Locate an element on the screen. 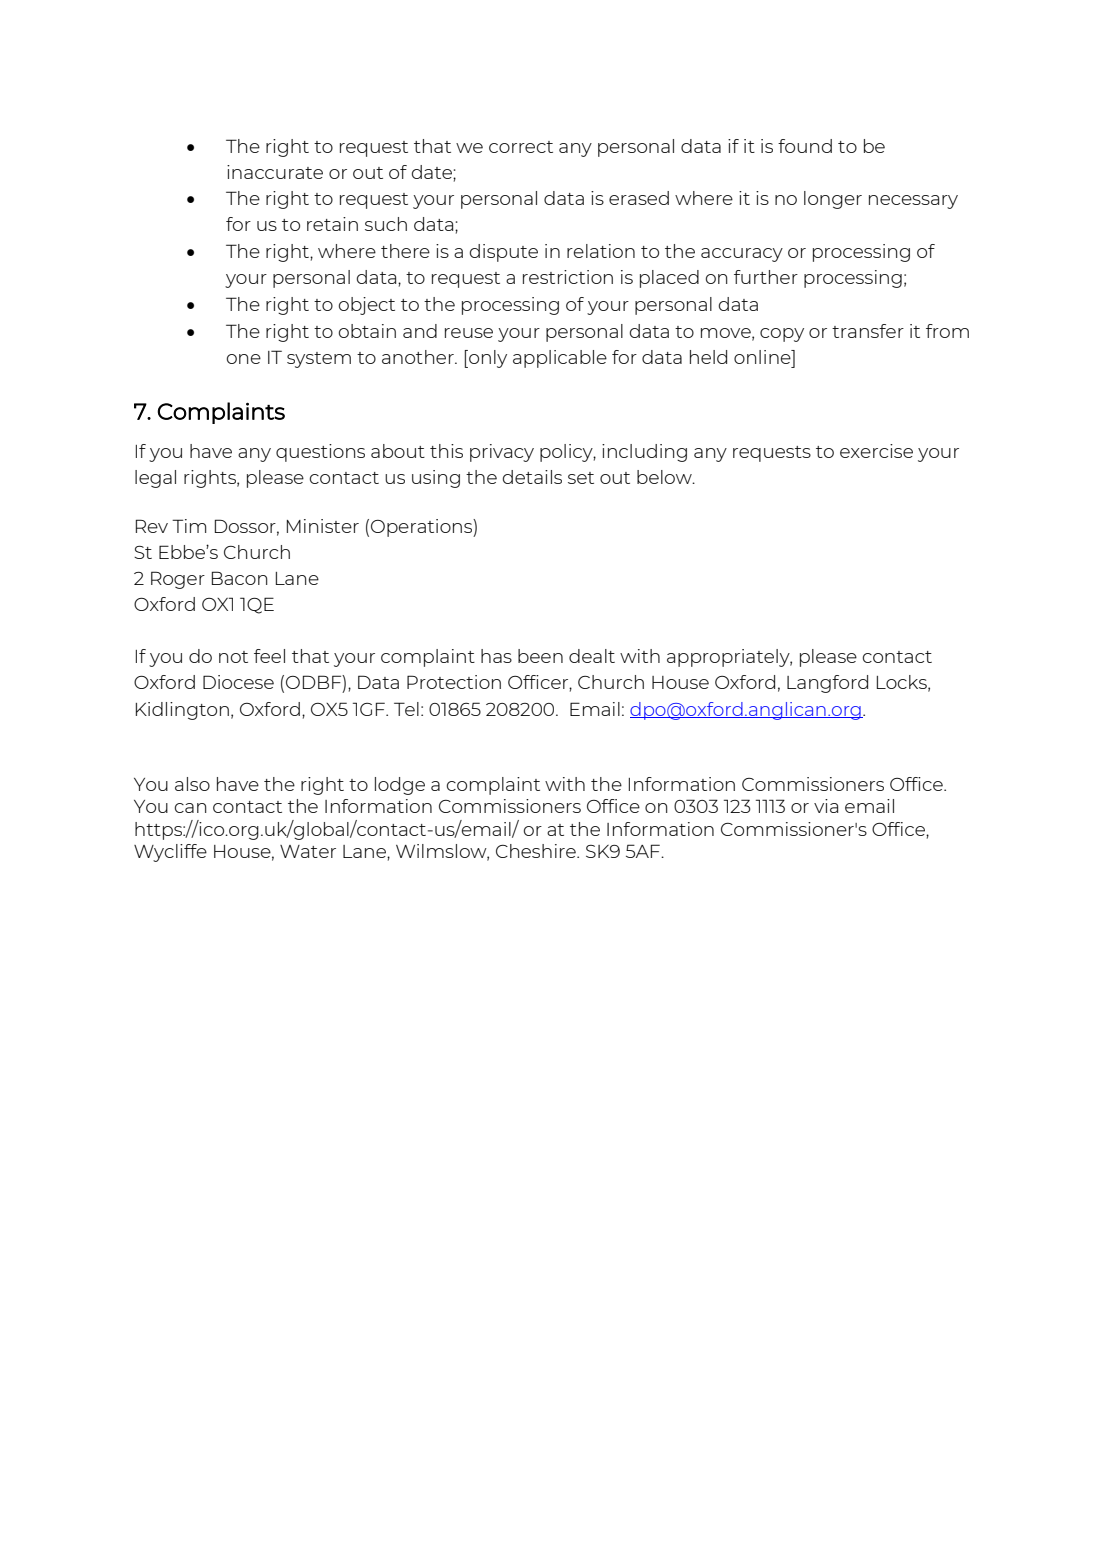  Water is located at coordinates (308, 851).
